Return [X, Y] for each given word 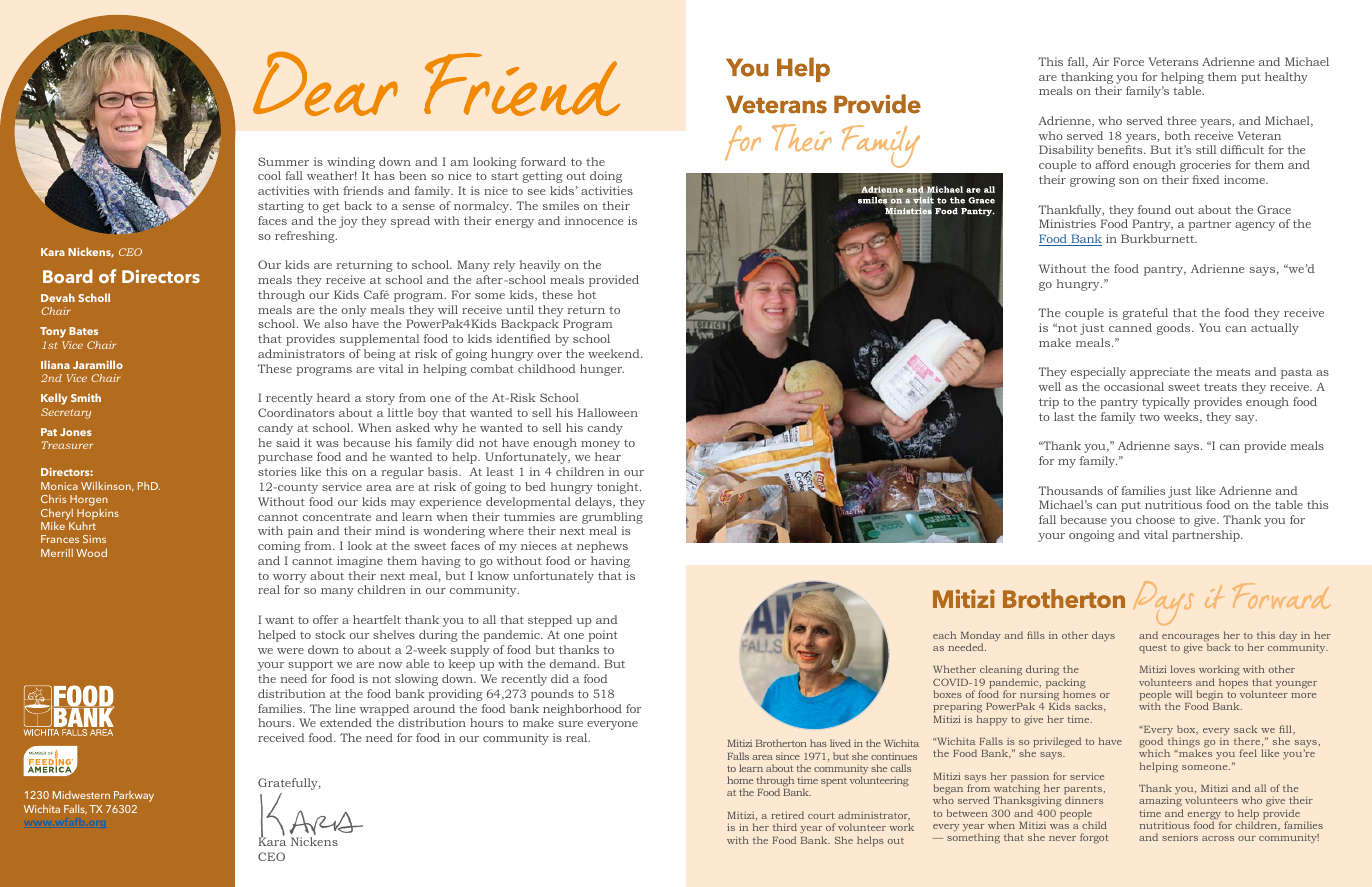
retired [787, 815]
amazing [1161, 803]
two [1150, 417]
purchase [285, 458]
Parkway [134, 796]
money [600, 445]
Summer [283, 161]
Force [1128, 61]
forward [543, 161]
